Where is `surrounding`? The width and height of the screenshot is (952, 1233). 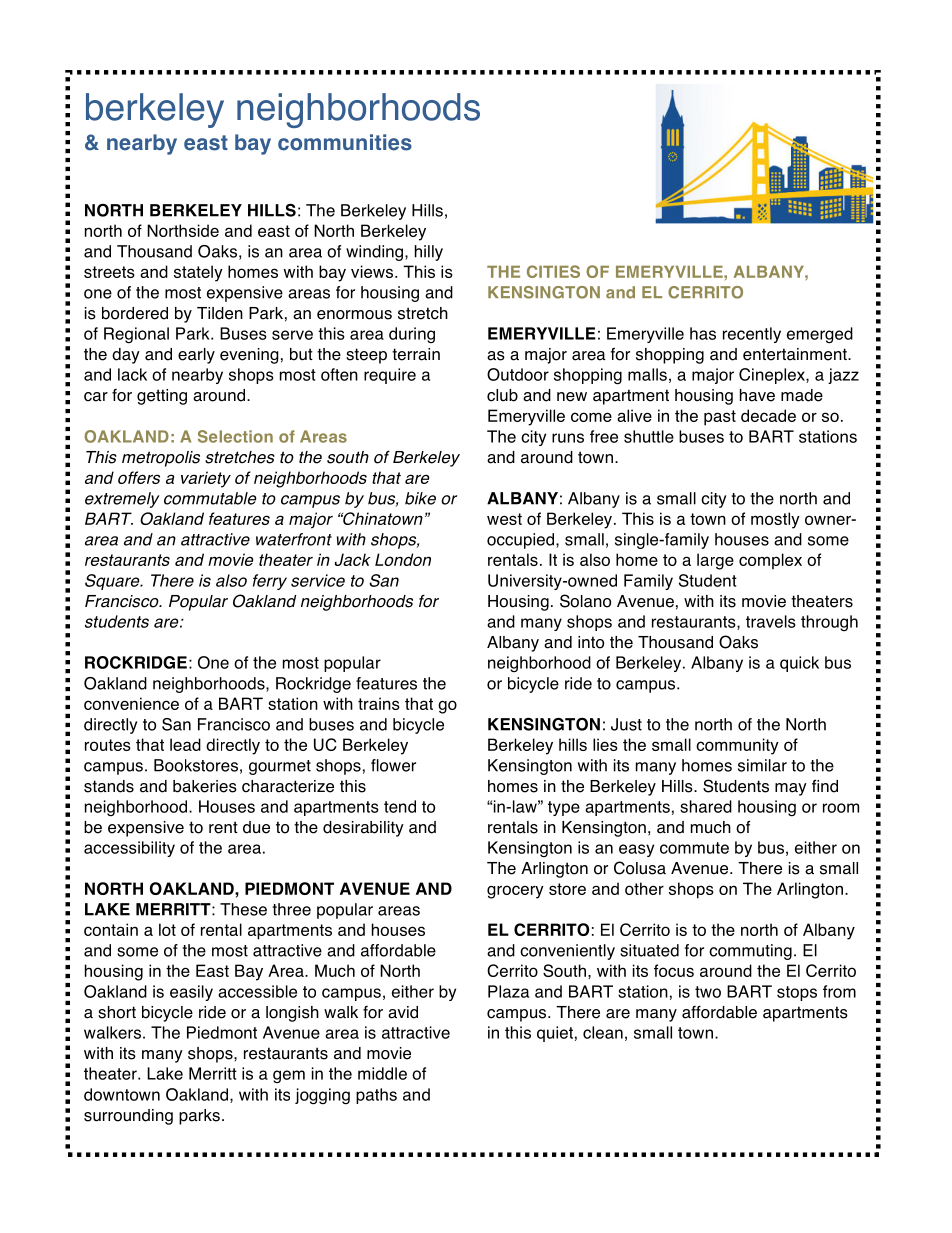
surrounding is located at coordinates (128, 1117).
